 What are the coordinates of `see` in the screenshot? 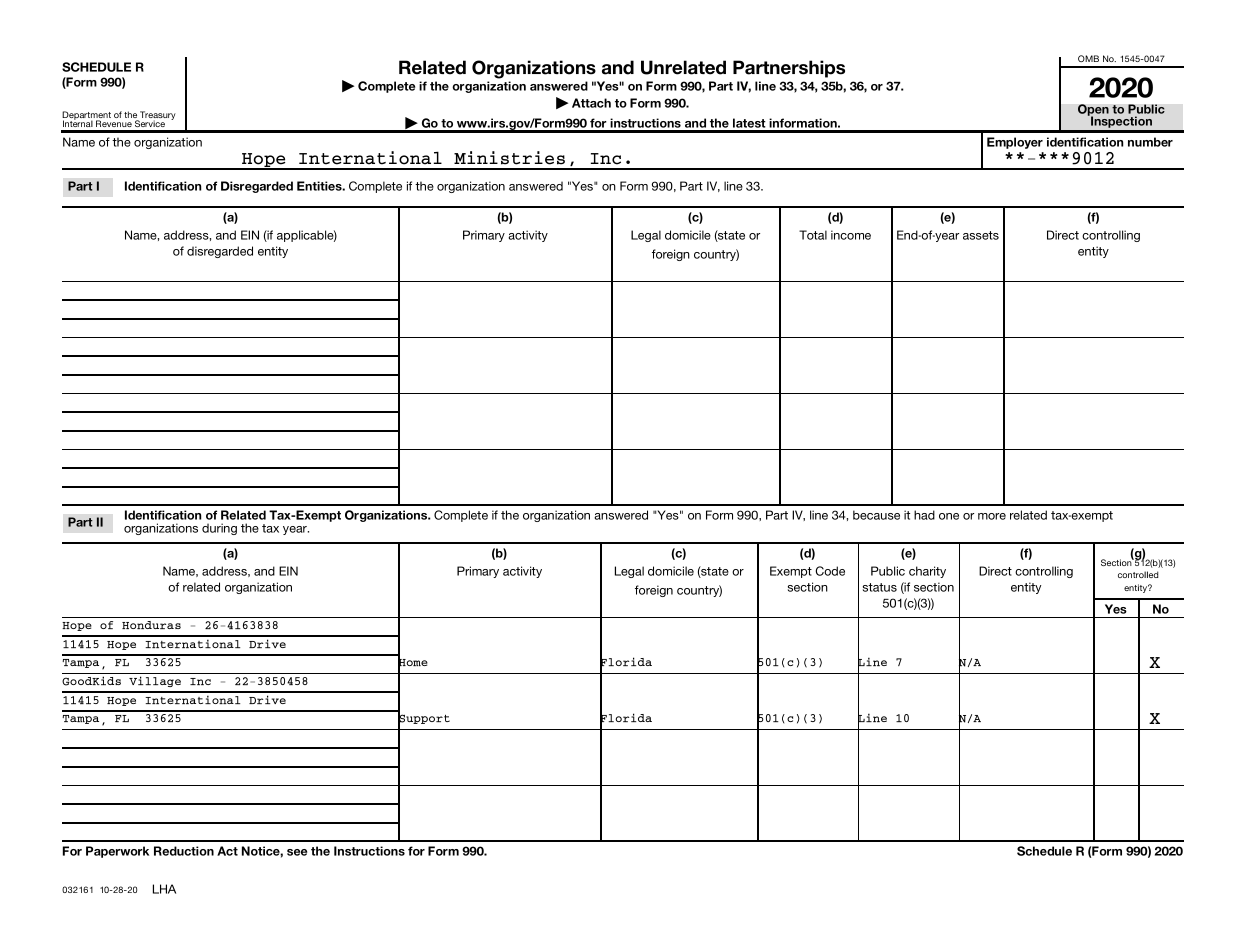 It's located at (297, 852).
